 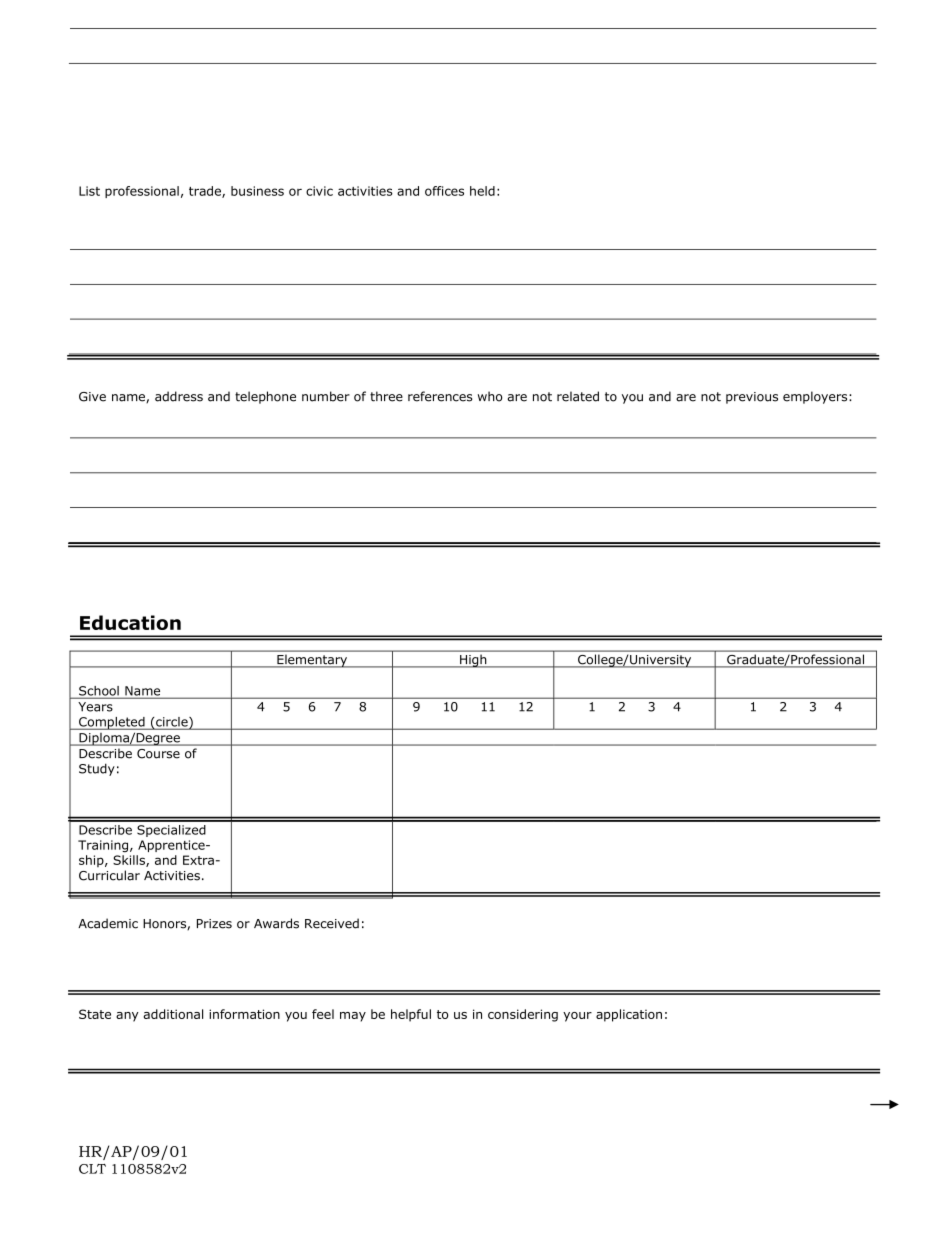 I want to click on circle, so click(x=172, y=723).
